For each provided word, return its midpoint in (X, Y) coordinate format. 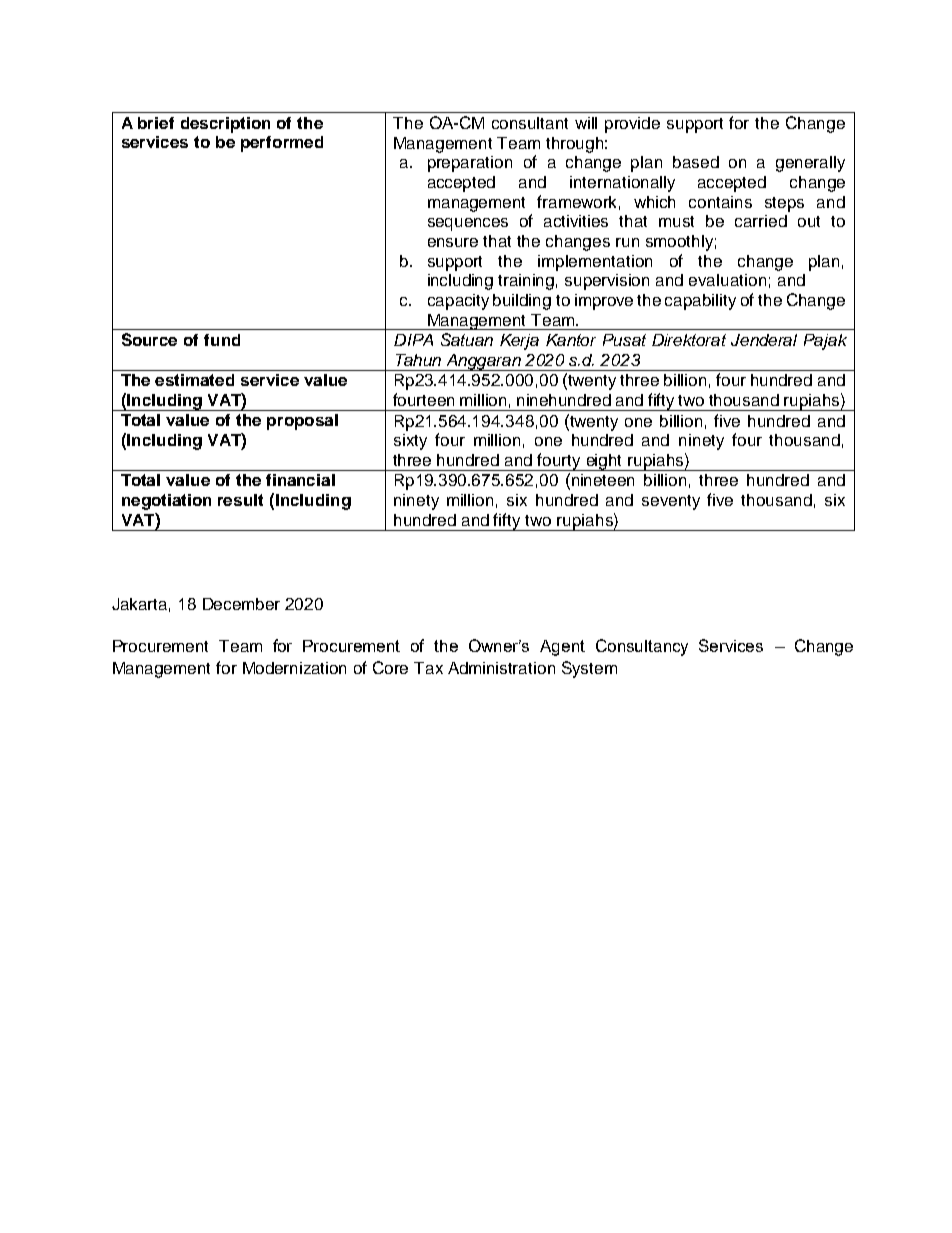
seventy (671, 502)
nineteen (603, 480)
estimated (194, 380)
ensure (453, 242)
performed (282, 144)
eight (604, 462)
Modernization (294, 668)
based (696, 162)
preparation (470, 164)
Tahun (418, 360)
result (240, 500)
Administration (501, 668)
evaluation (727, 280)
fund (222, 340)
